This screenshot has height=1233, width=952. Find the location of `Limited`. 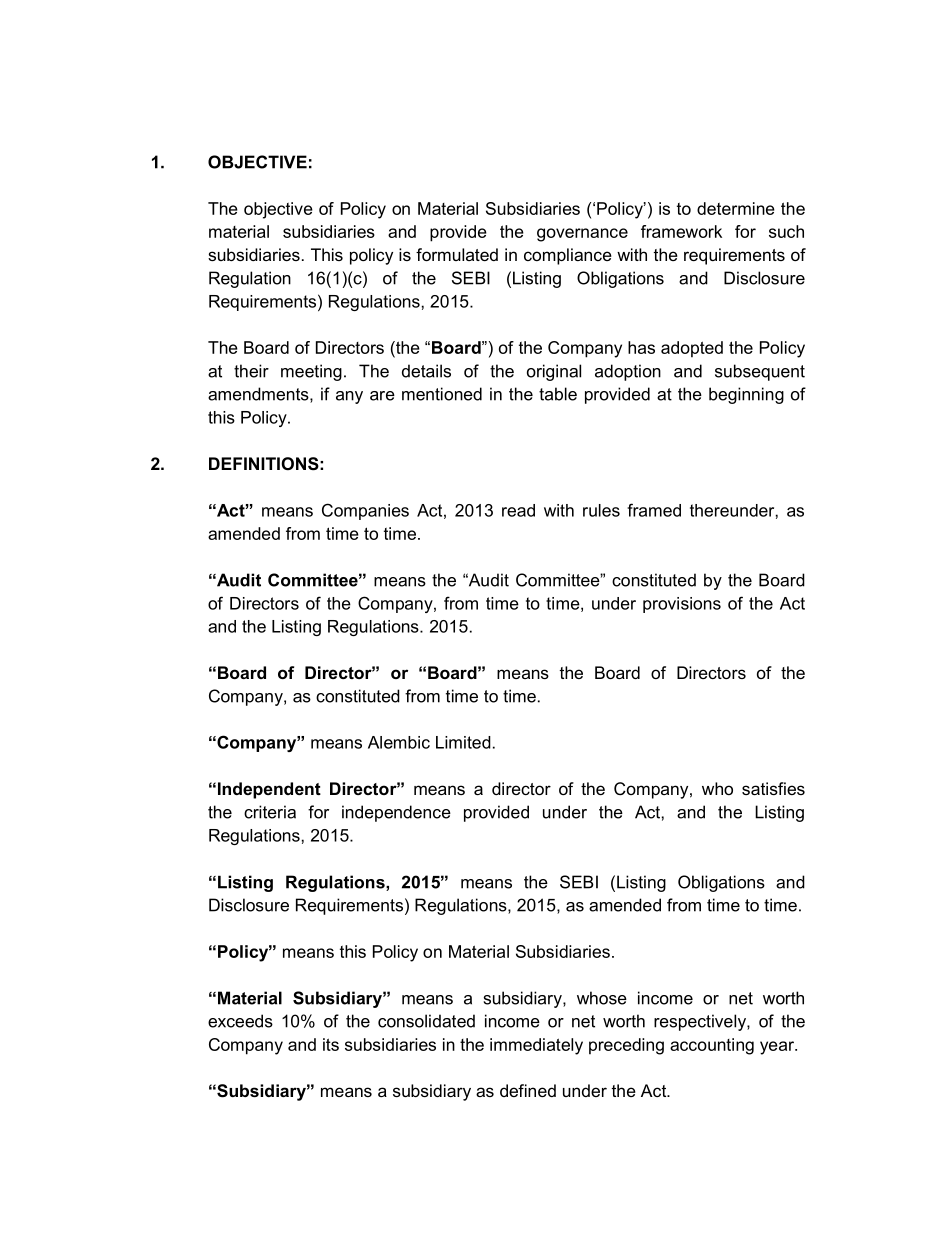

Limited is located at coordinates (463, 742).
